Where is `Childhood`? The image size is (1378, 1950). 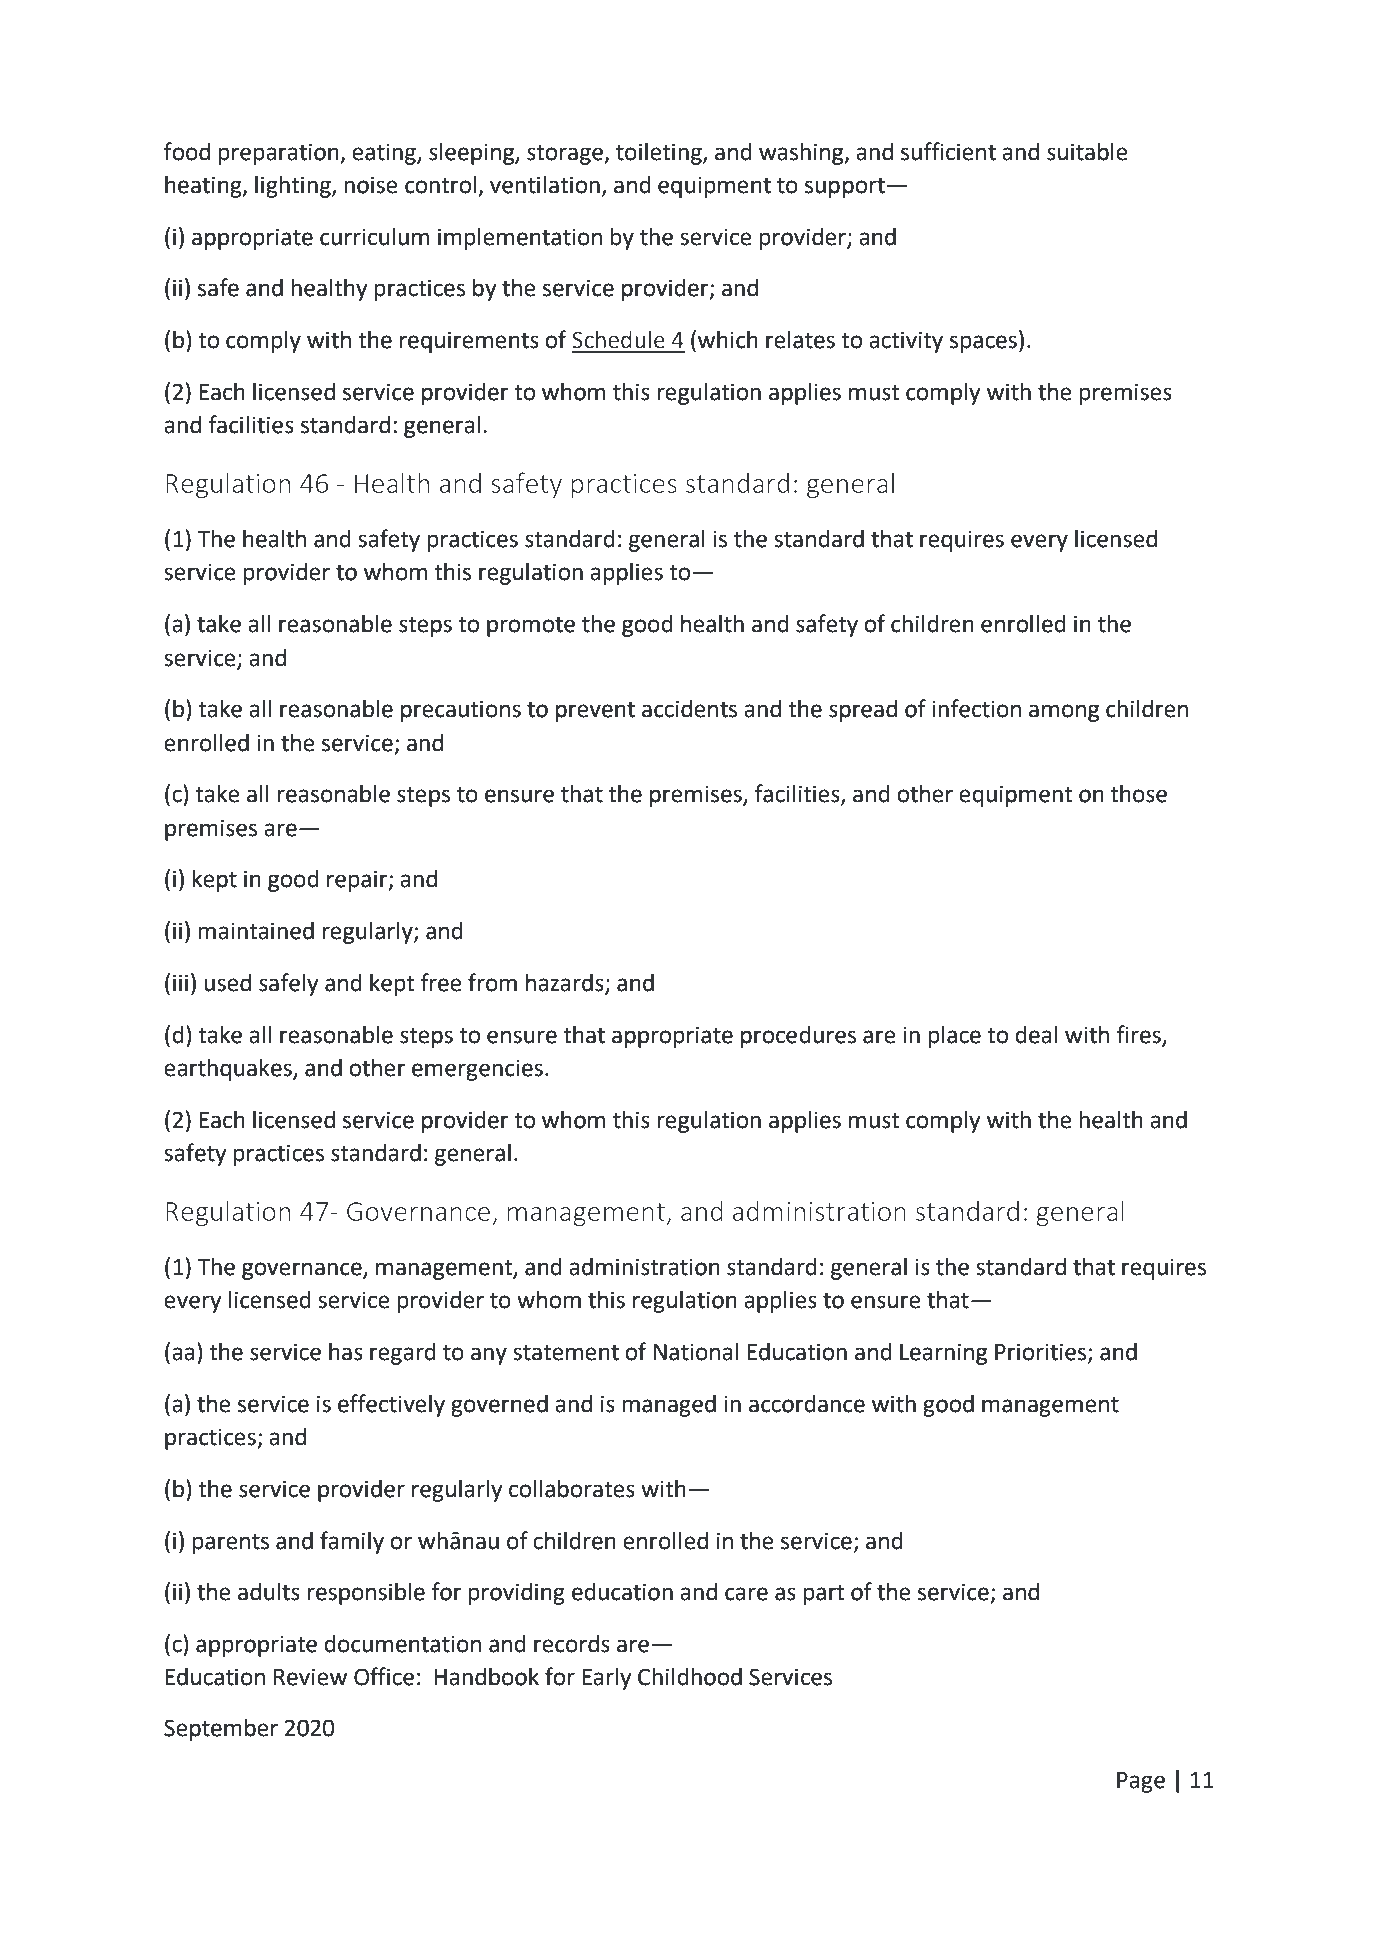
Childhood is located at coordinates (690, 1677).
